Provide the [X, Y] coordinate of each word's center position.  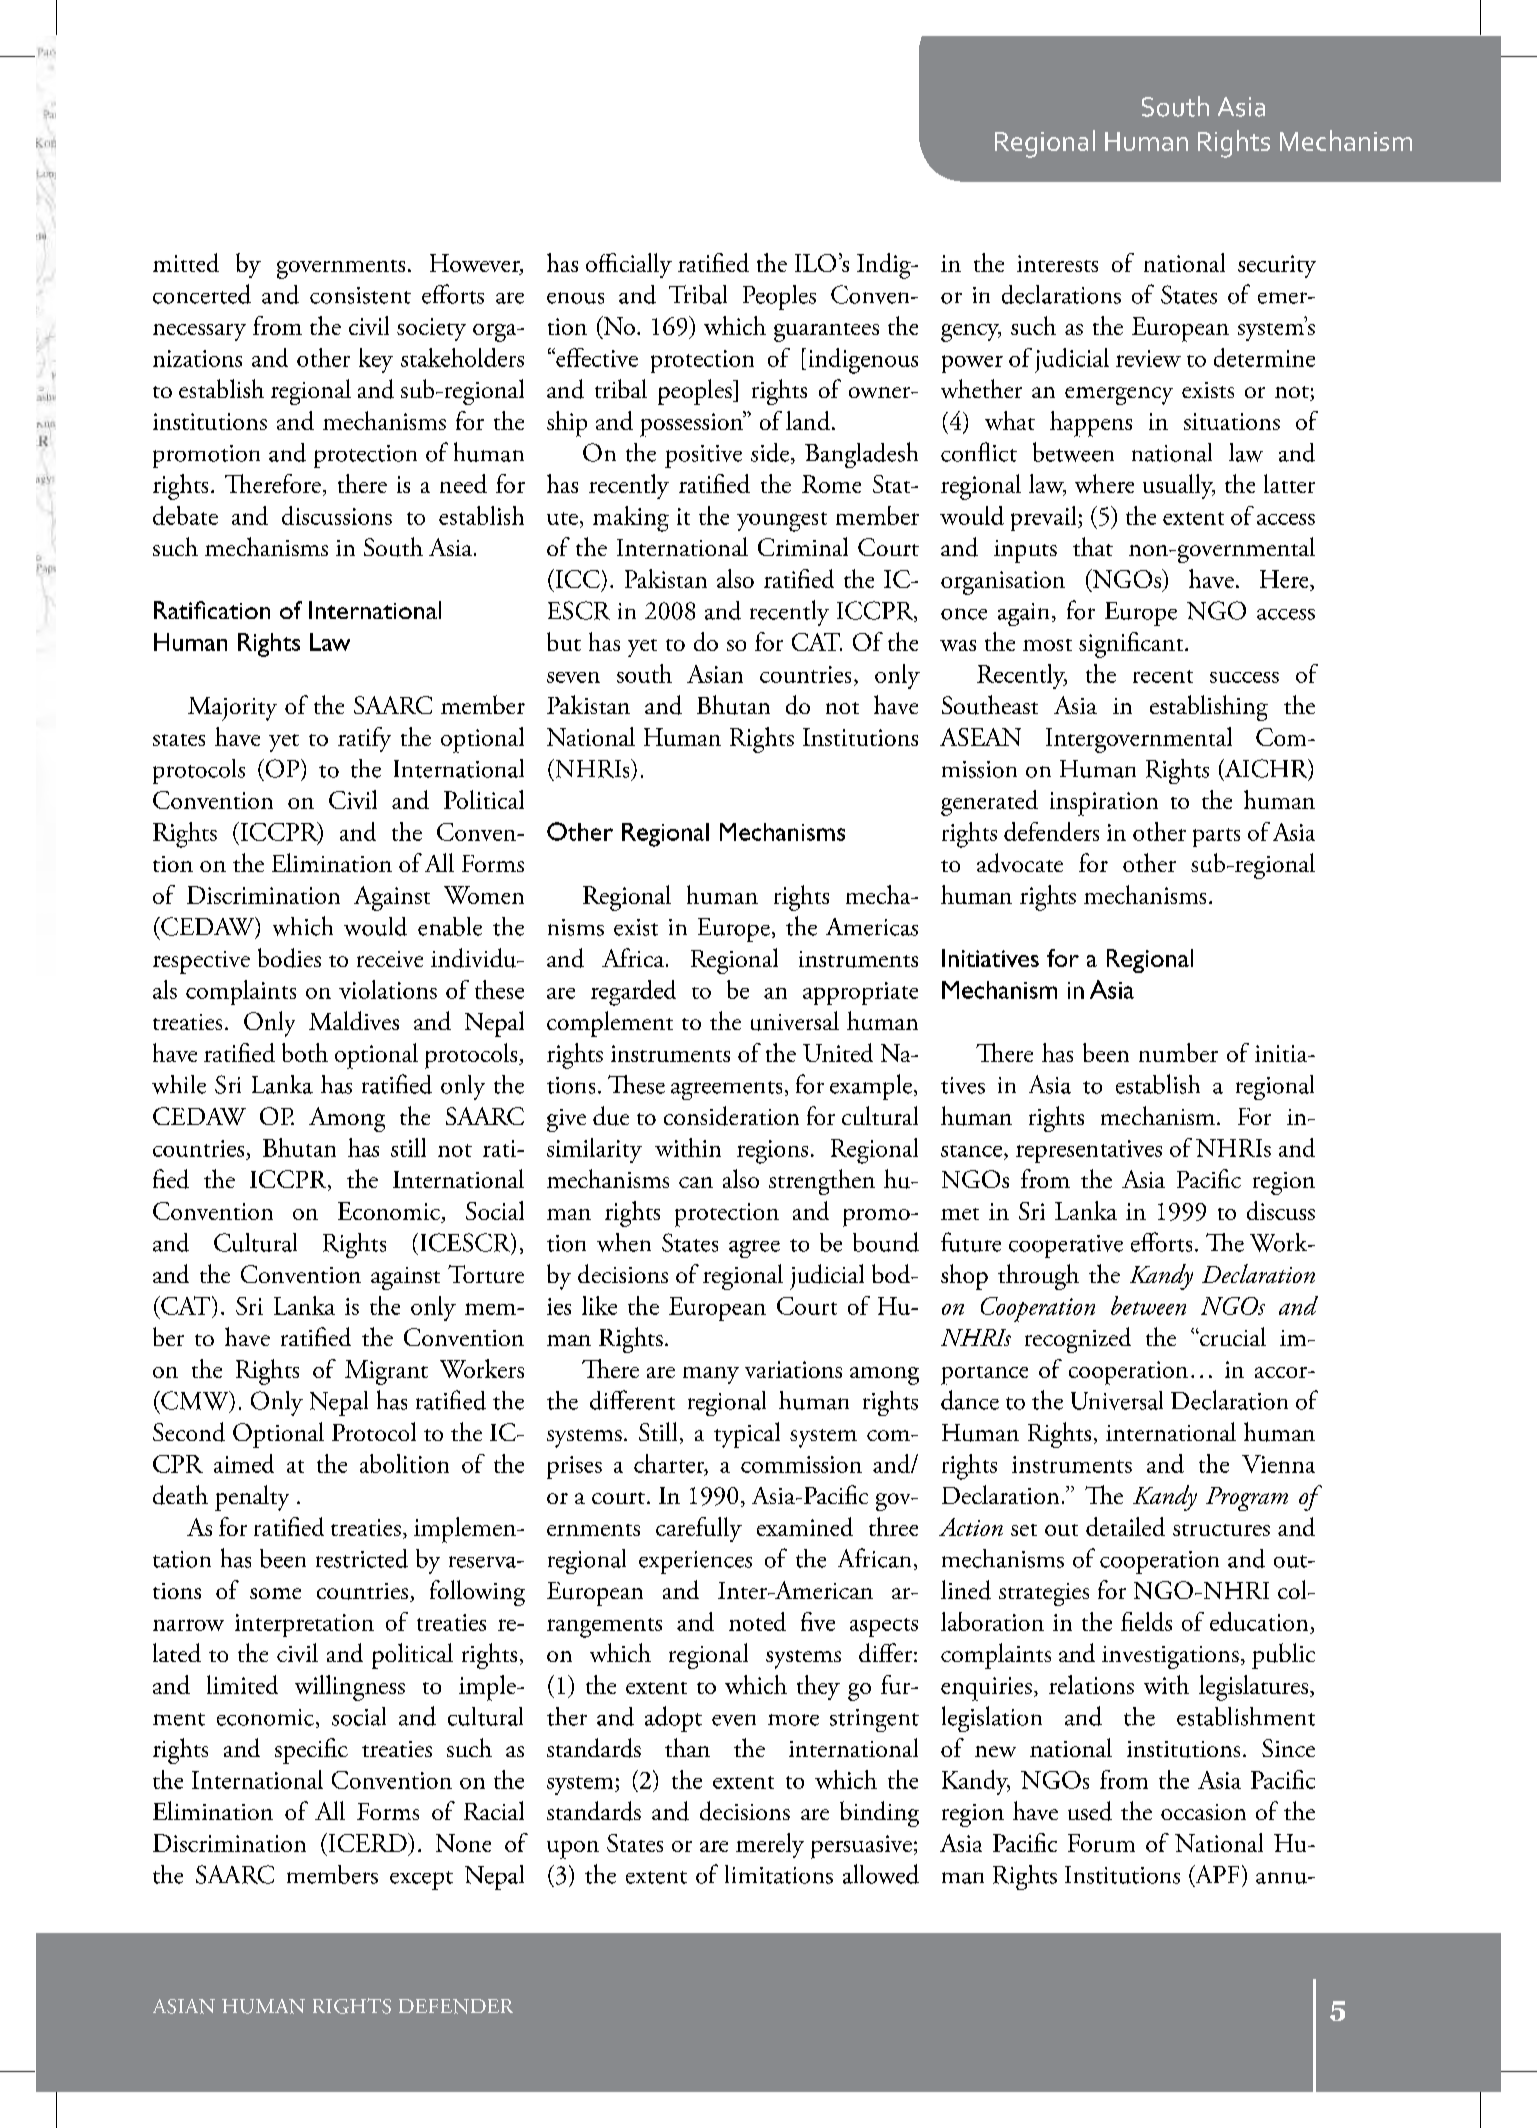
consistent [360, 295]
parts [1216, 837]
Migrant [386, 1372]
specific [311, 1751]
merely [770, 1845]
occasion [1203, 1812]
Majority [232, 709]
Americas [872, 927]
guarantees [826, 332]
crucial [1232, 1336]
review [1148, 358]
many [711, 1375]
